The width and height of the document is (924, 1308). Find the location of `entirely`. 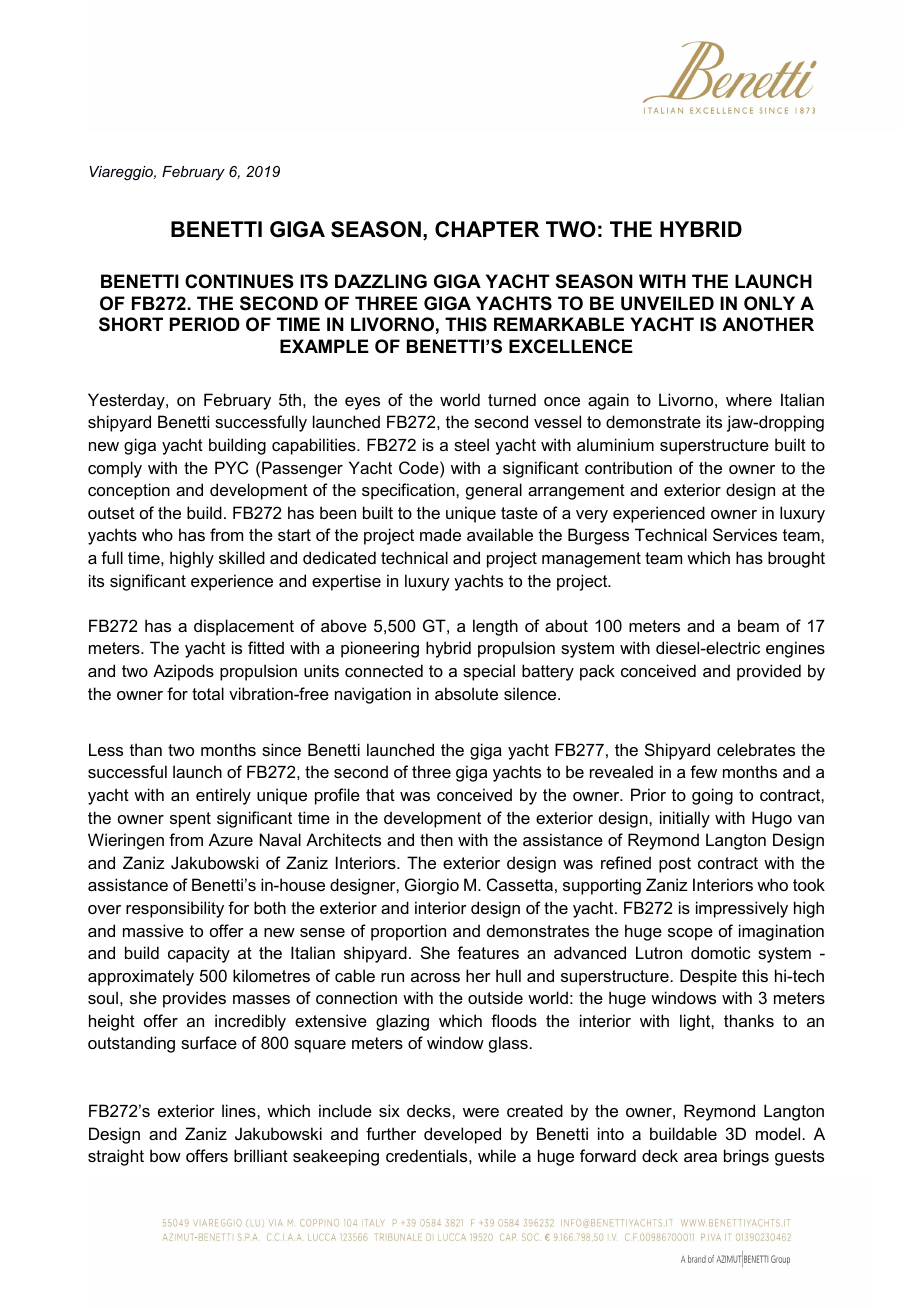

entirely is located at coordinates (223, 796).
